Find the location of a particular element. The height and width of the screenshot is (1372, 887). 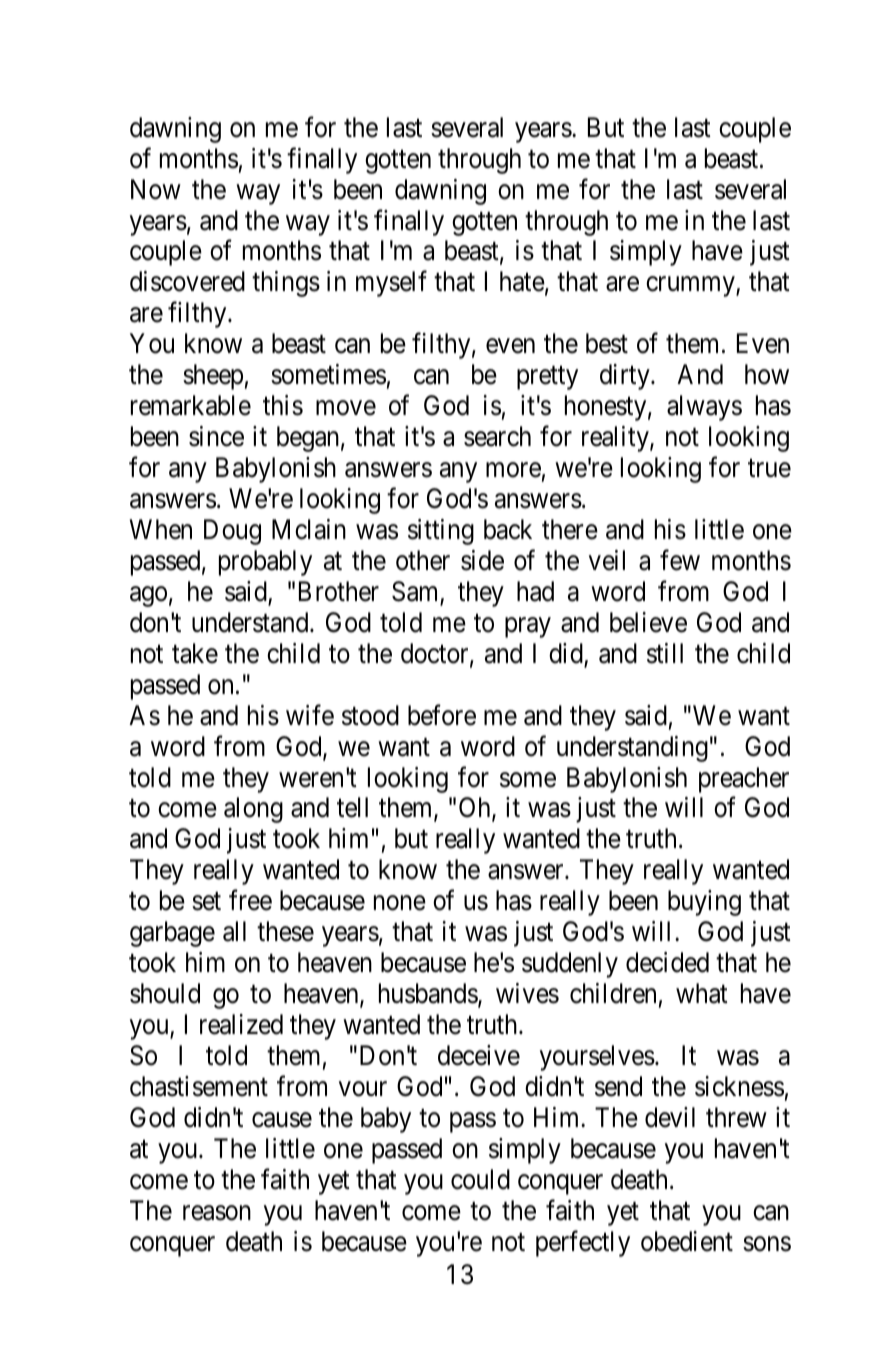

along is located at coordinates (253, 810).
